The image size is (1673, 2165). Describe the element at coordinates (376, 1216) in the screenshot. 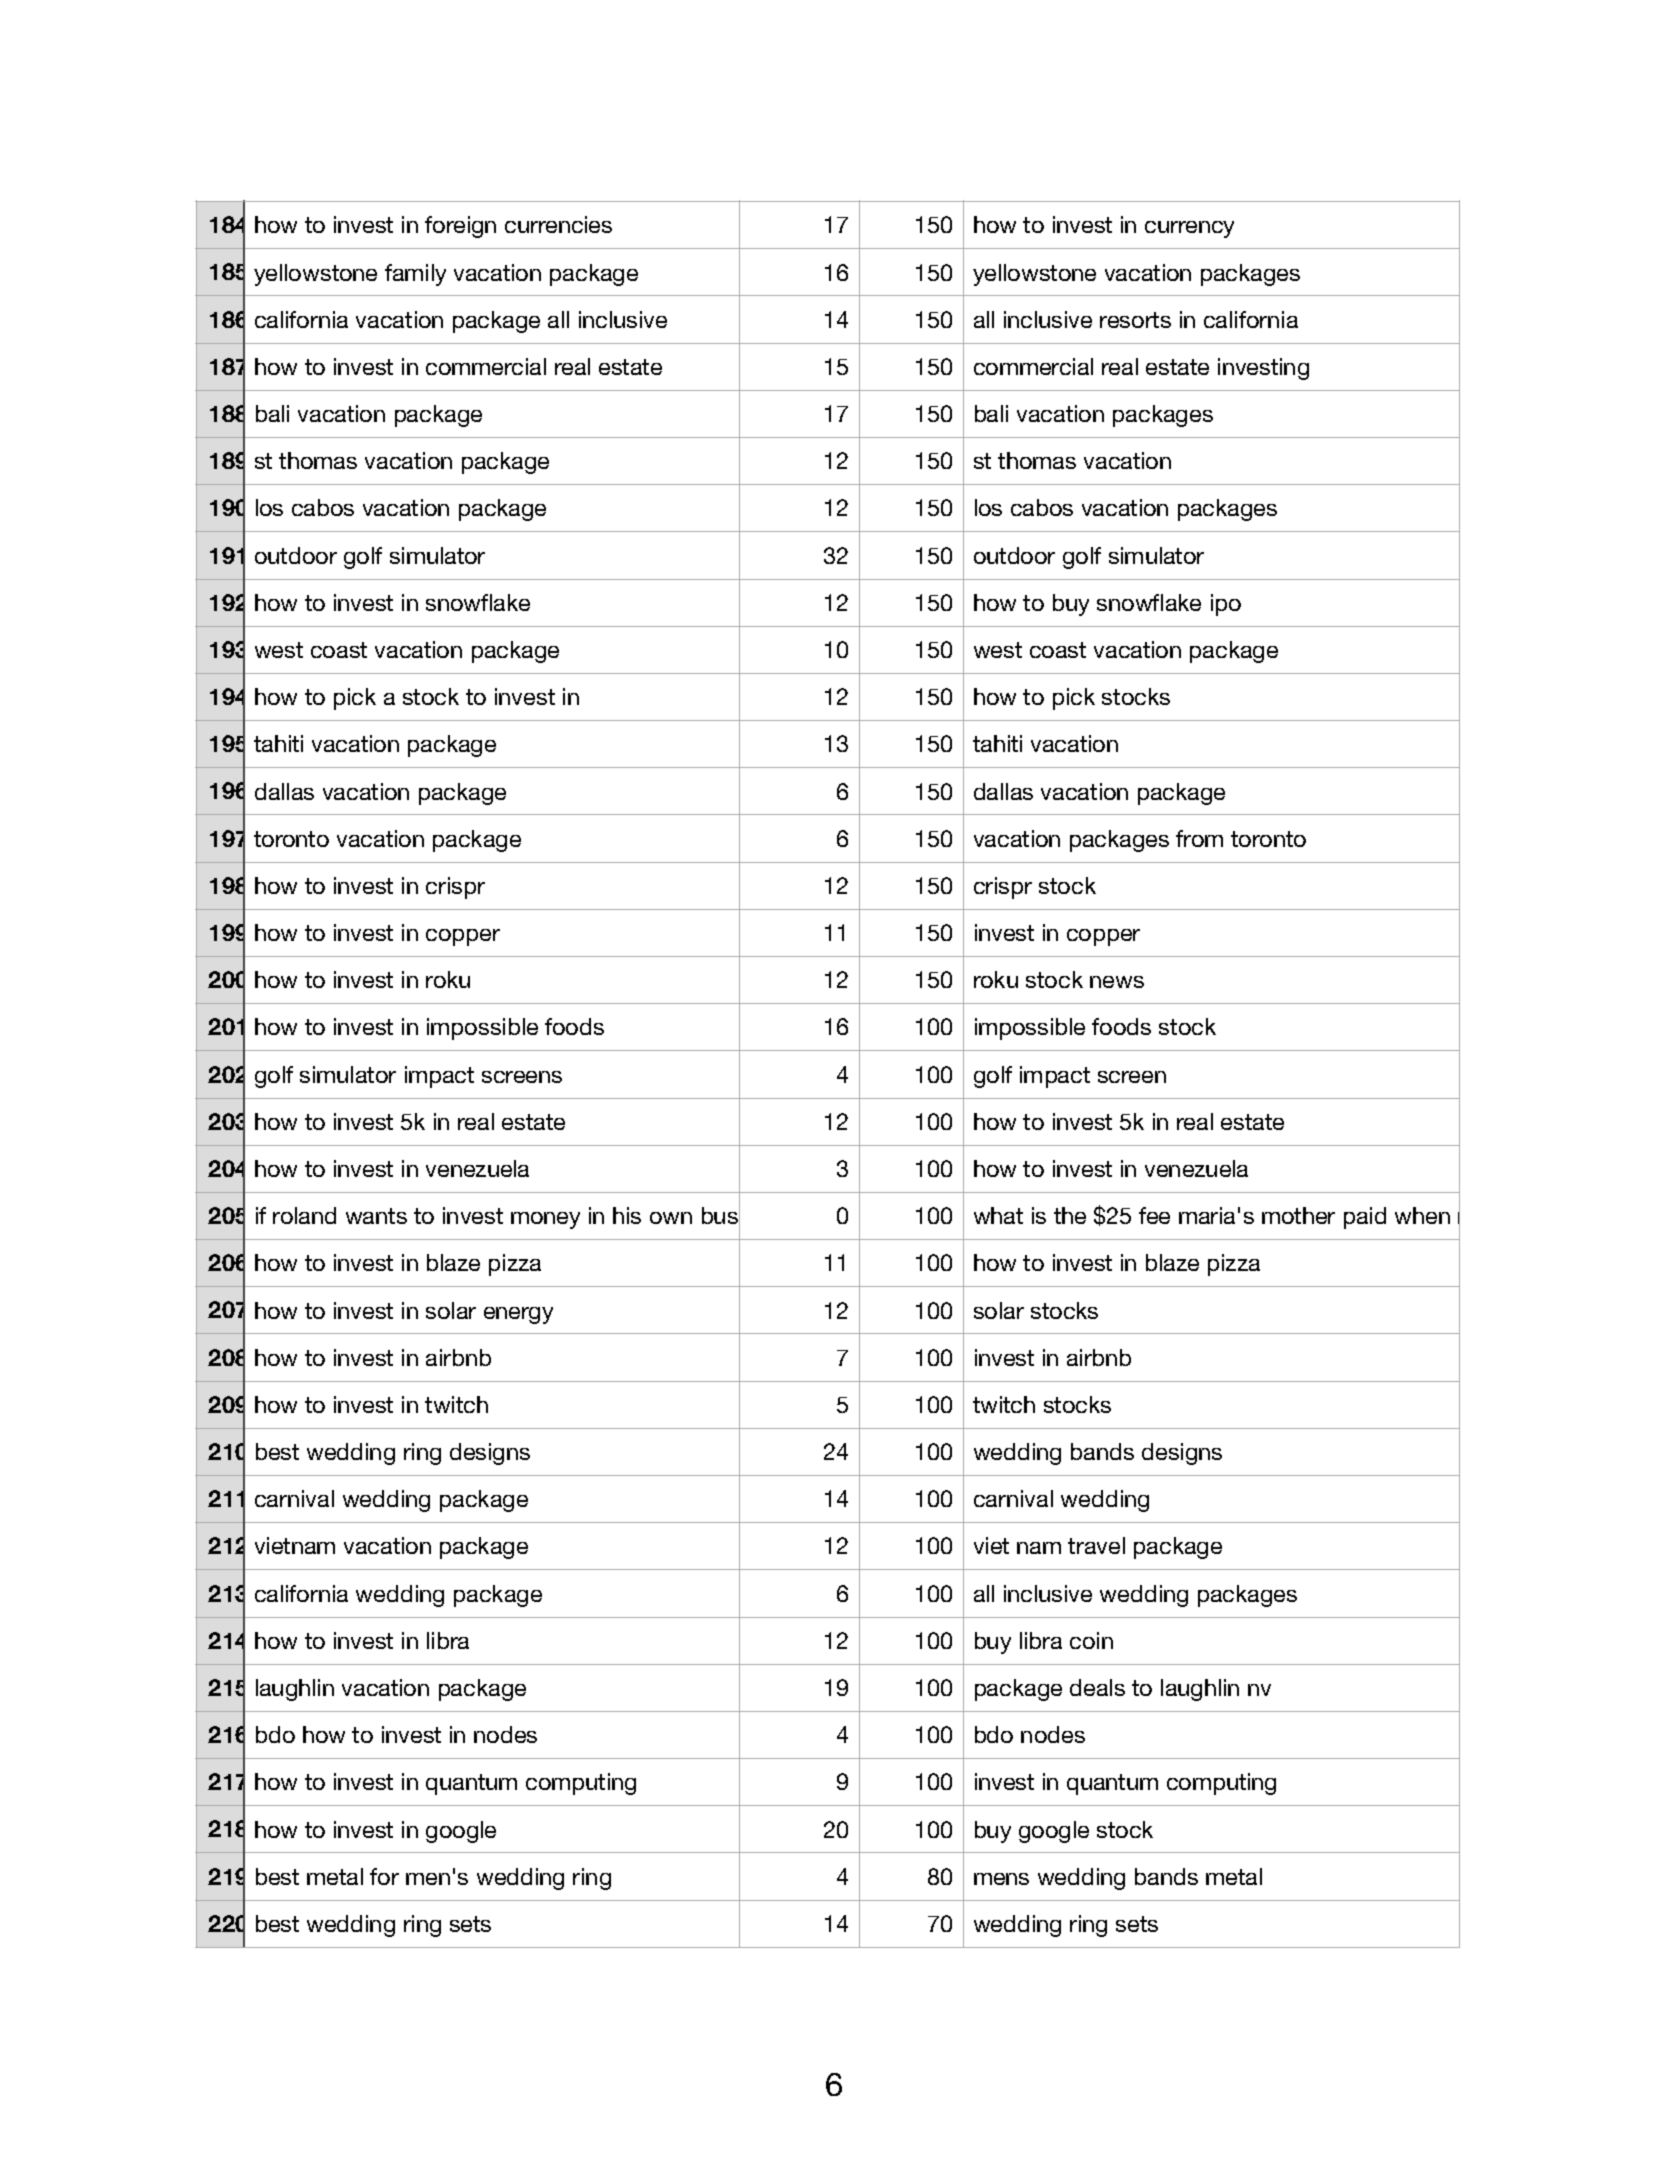

I see `wants` at that location.
